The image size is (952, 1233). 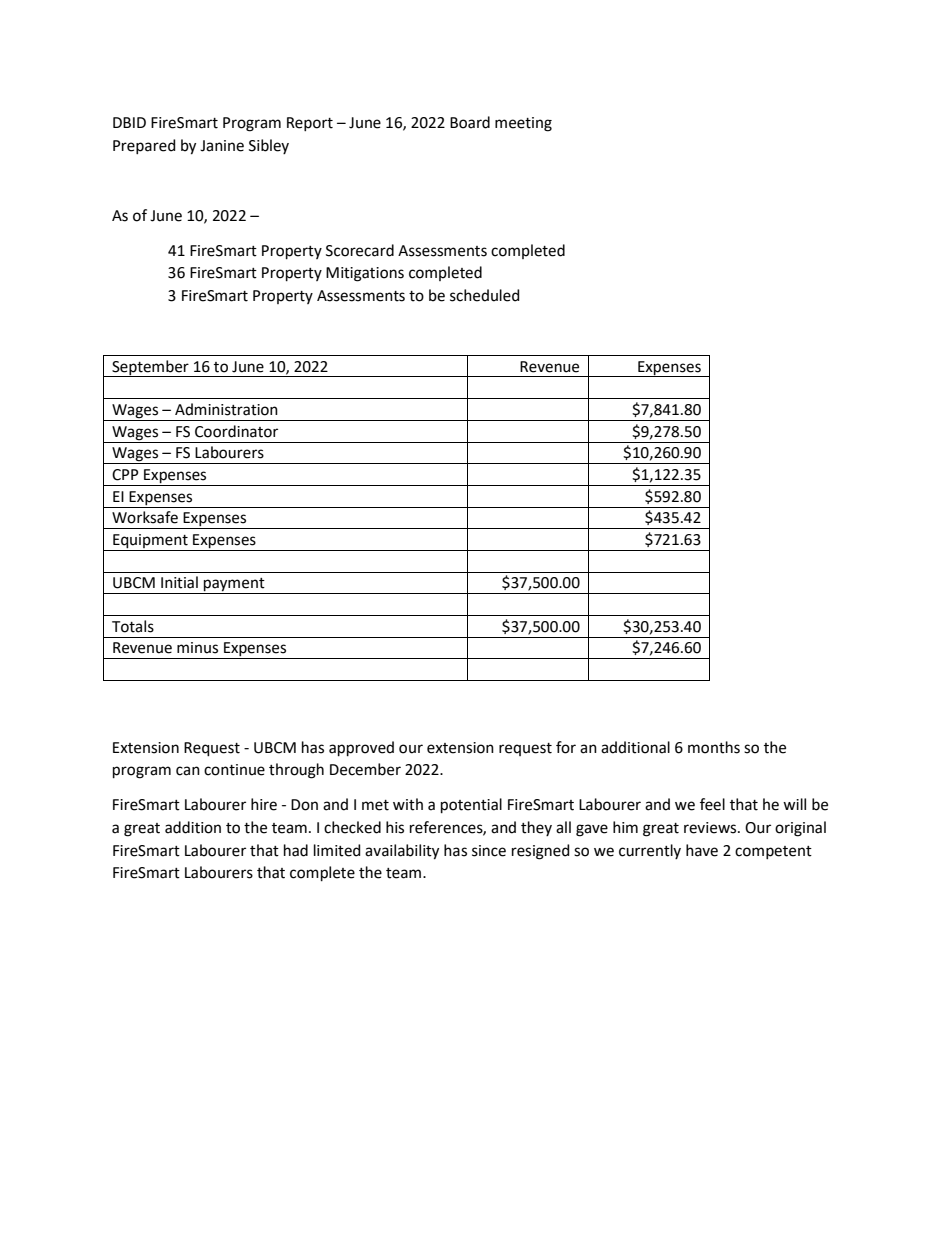 I want to click on Board, so click(x=470, y=122).
